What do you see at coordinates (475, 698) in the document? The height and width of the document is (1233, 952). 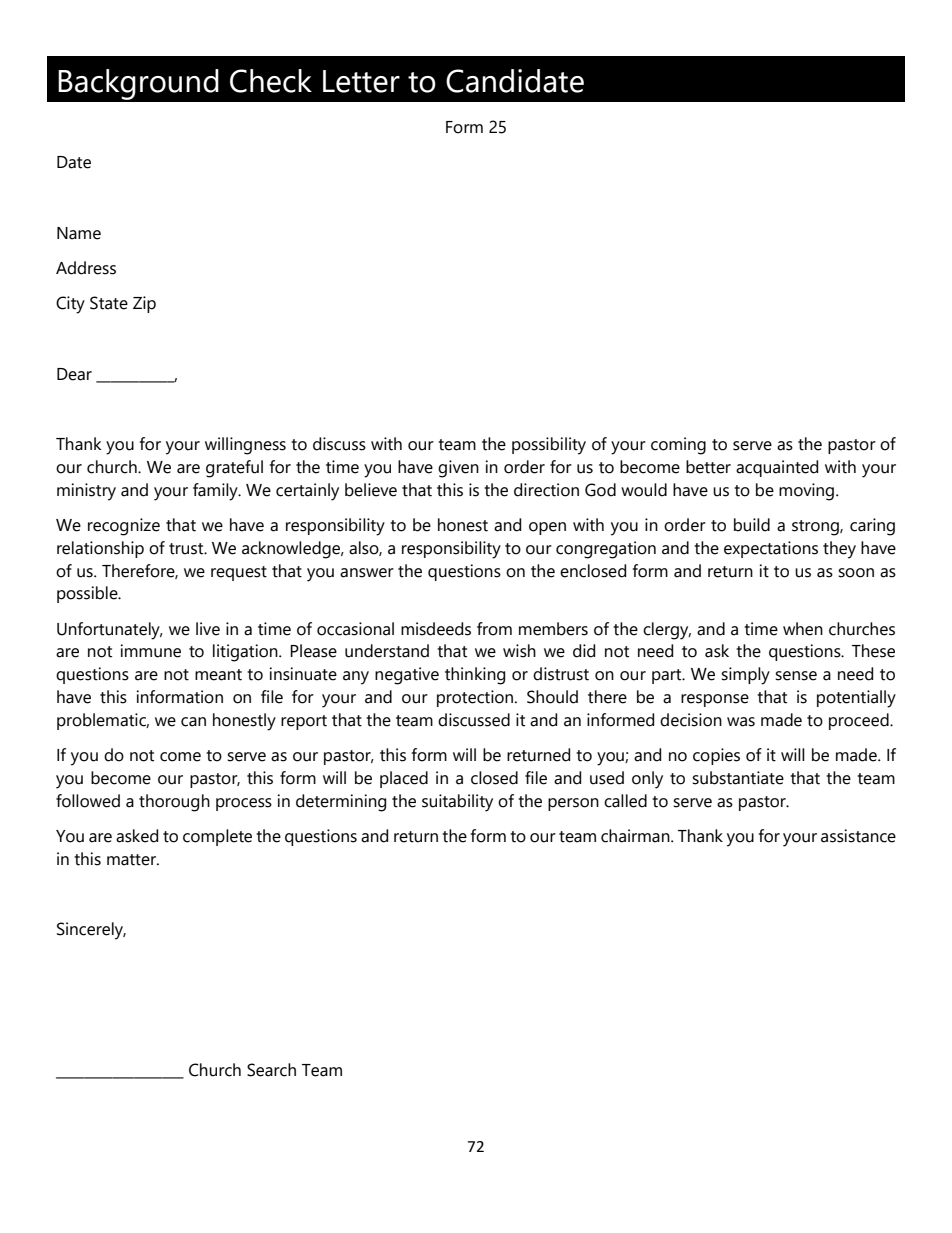 I see `protection` at bounding box center [475, 698].
